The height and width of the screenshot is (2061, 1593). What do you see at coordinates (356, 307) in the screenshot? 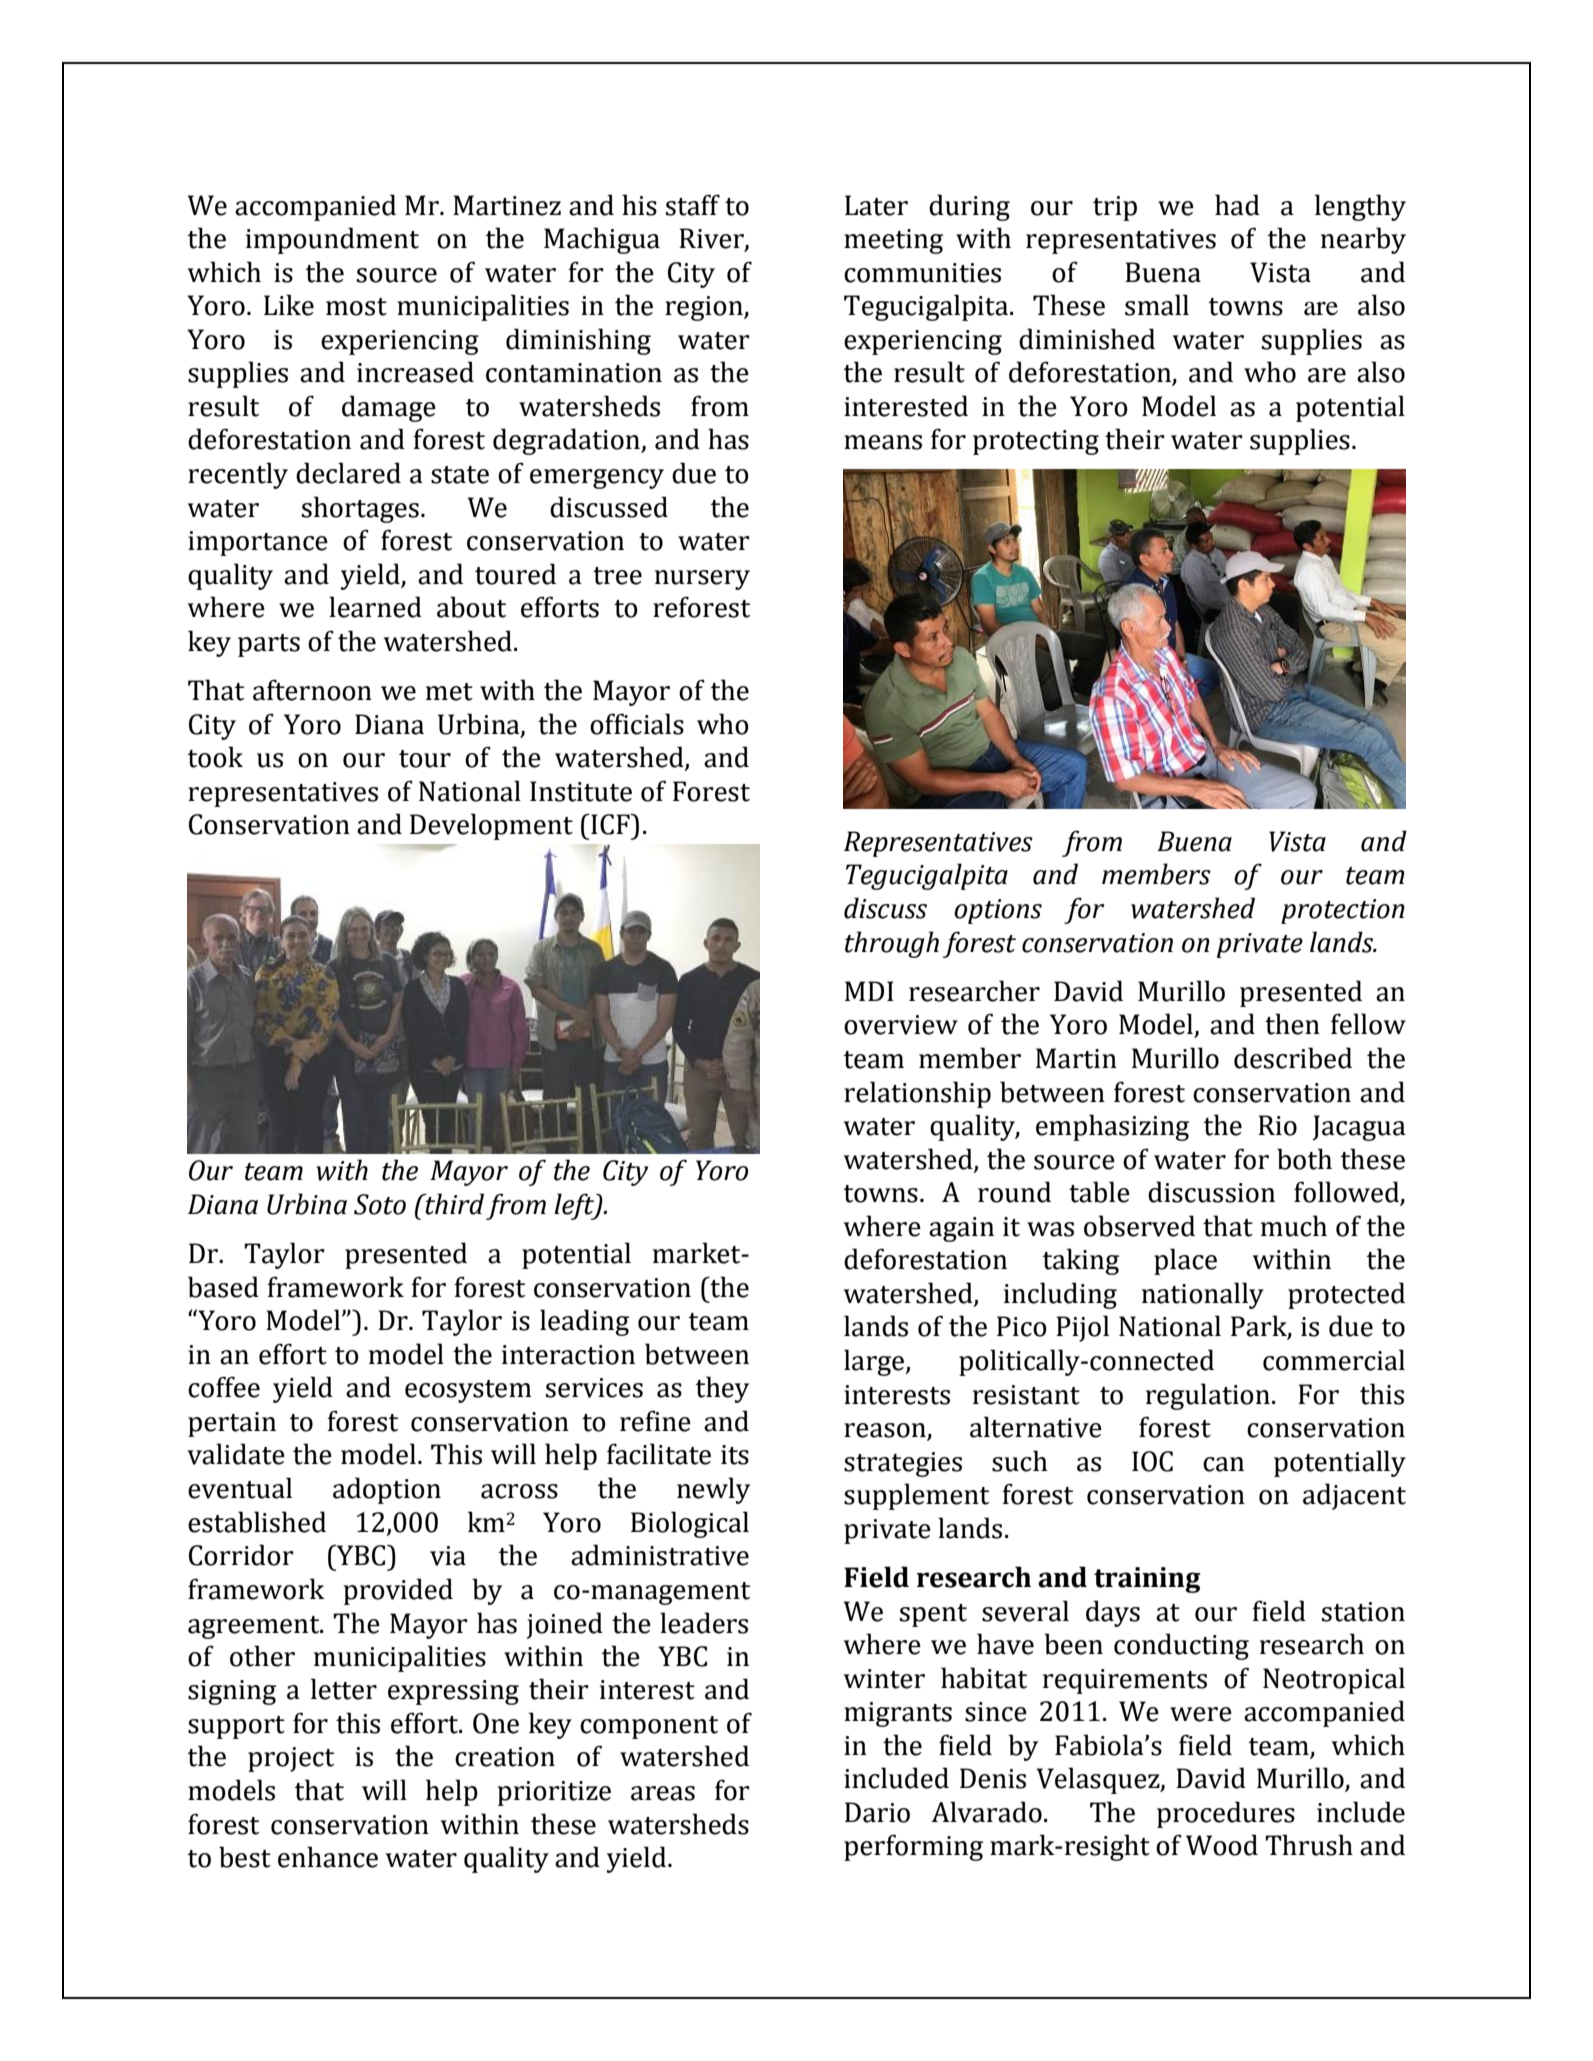
I see `most` at bounding box center [356, 307].
